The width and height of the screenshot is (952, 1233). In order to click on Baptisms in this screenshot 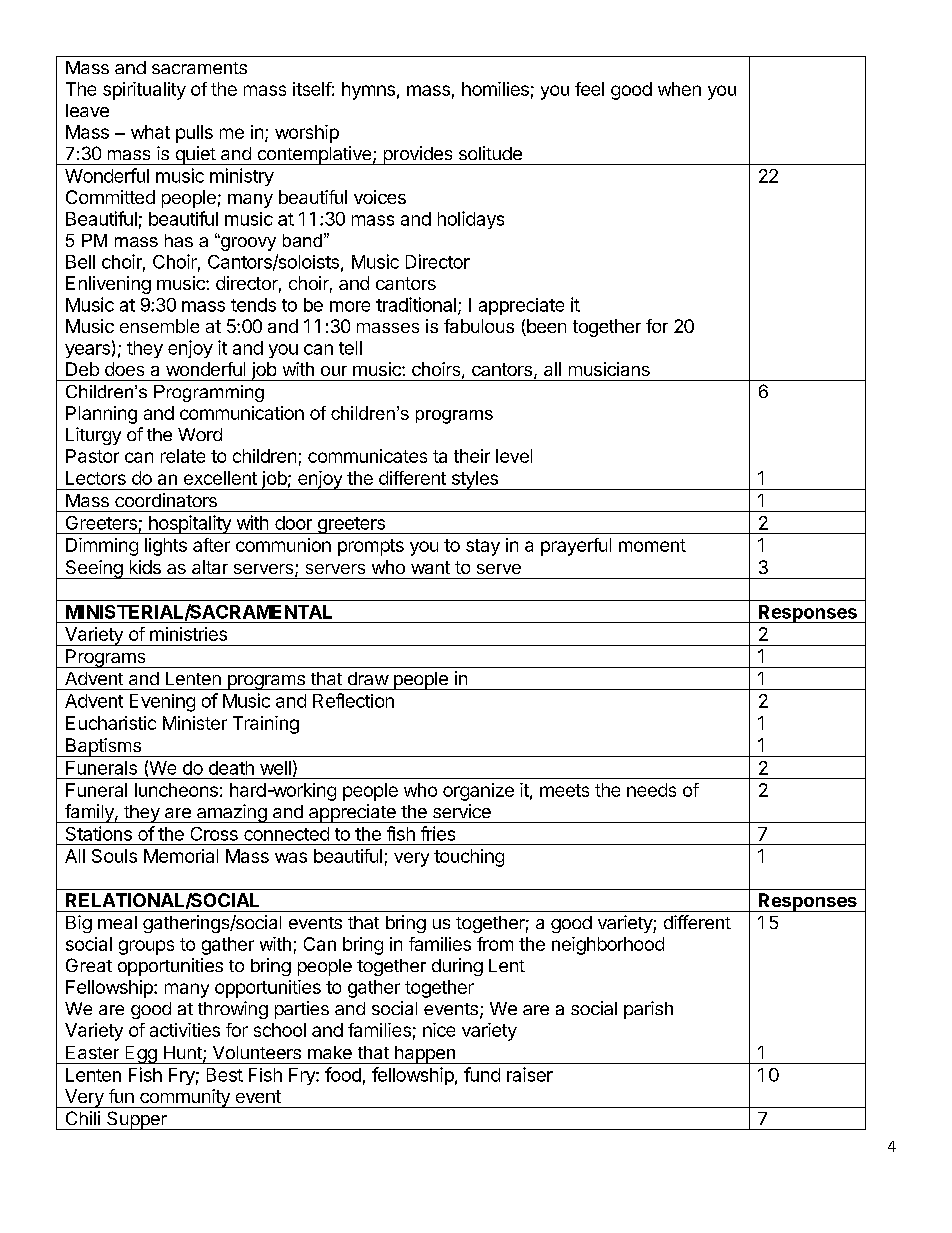, I will do `click(103, 747)`.
